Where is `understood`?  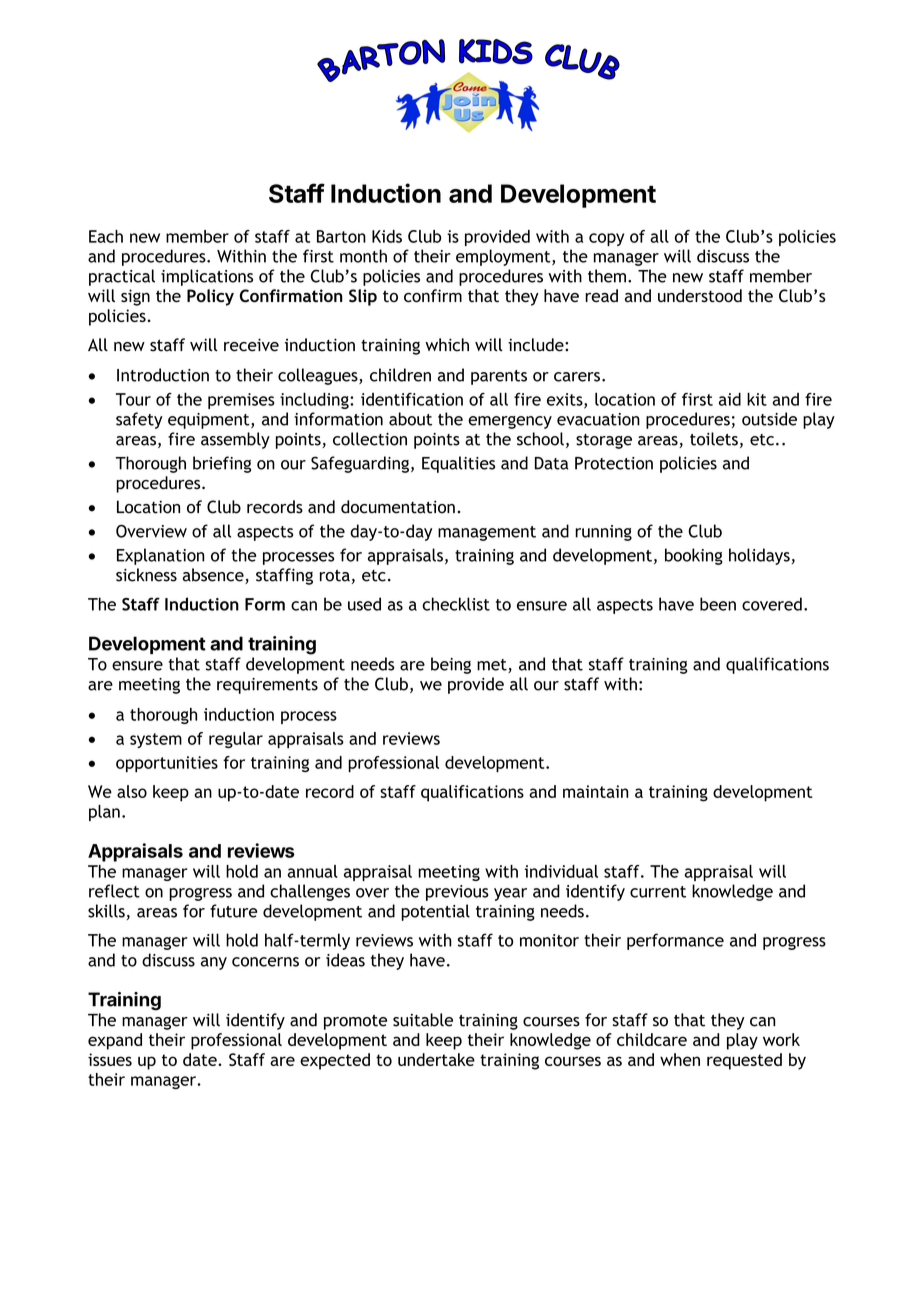
understood is located at coordinates (700, 296).
